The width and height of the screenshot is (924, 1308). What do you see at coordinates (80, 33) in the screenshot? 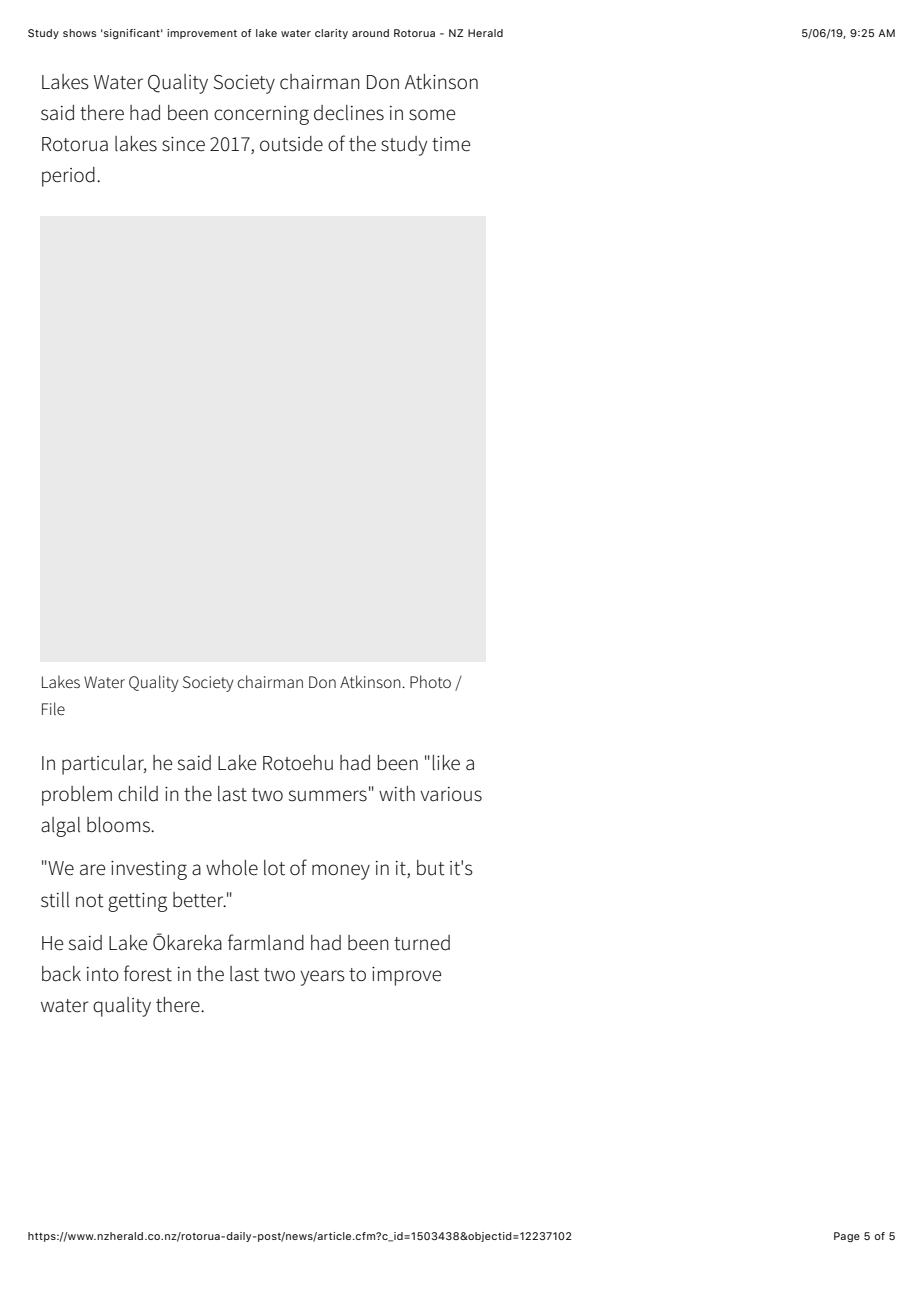
I see `shows` at bounding box center [80, 33].
